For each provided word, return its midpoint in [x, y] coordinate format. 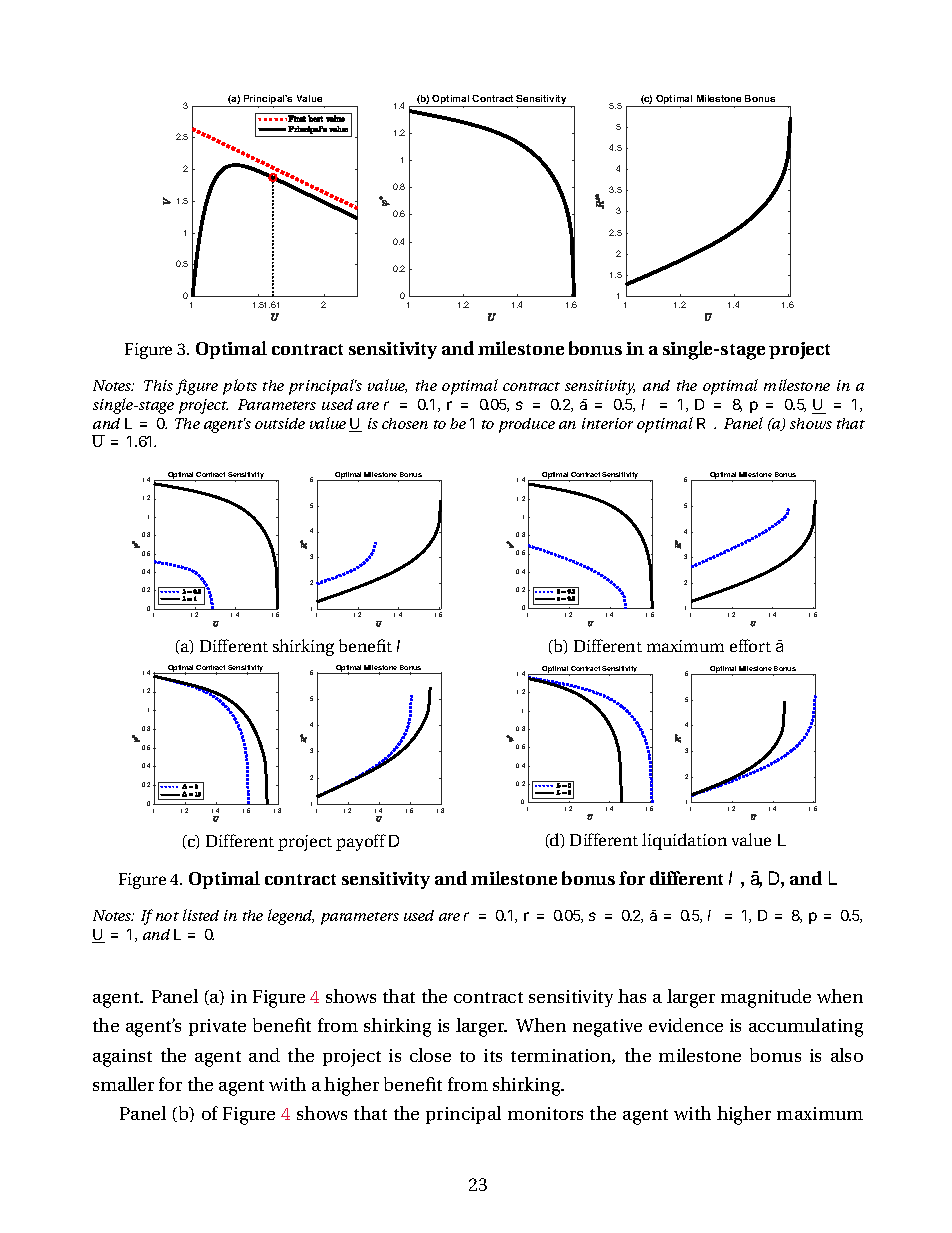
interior [607, 423]
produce [527, 425]
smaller [123, 1084]
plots [240, 387]
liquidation [684, 841]
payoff [361, 842]
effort [750, 645]
